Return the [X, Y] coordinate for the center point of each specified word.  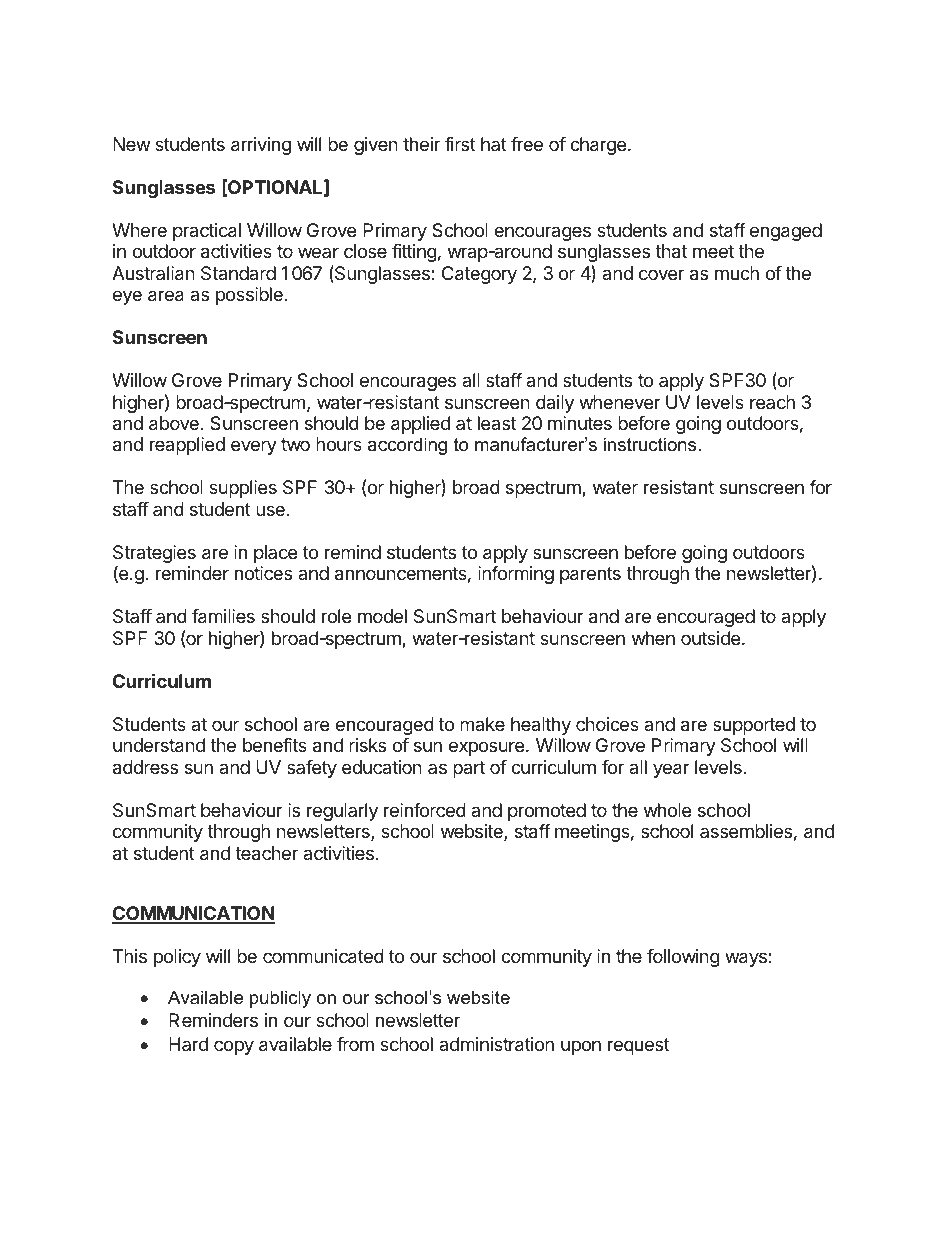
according [407, 446]
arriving [261, 146]
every [254, 447]
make [482, 724]
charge [599, 146]
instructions [651, 444]
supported [754, 726]
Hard [188, 1044]
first [460, 144]
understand [159, 745]
